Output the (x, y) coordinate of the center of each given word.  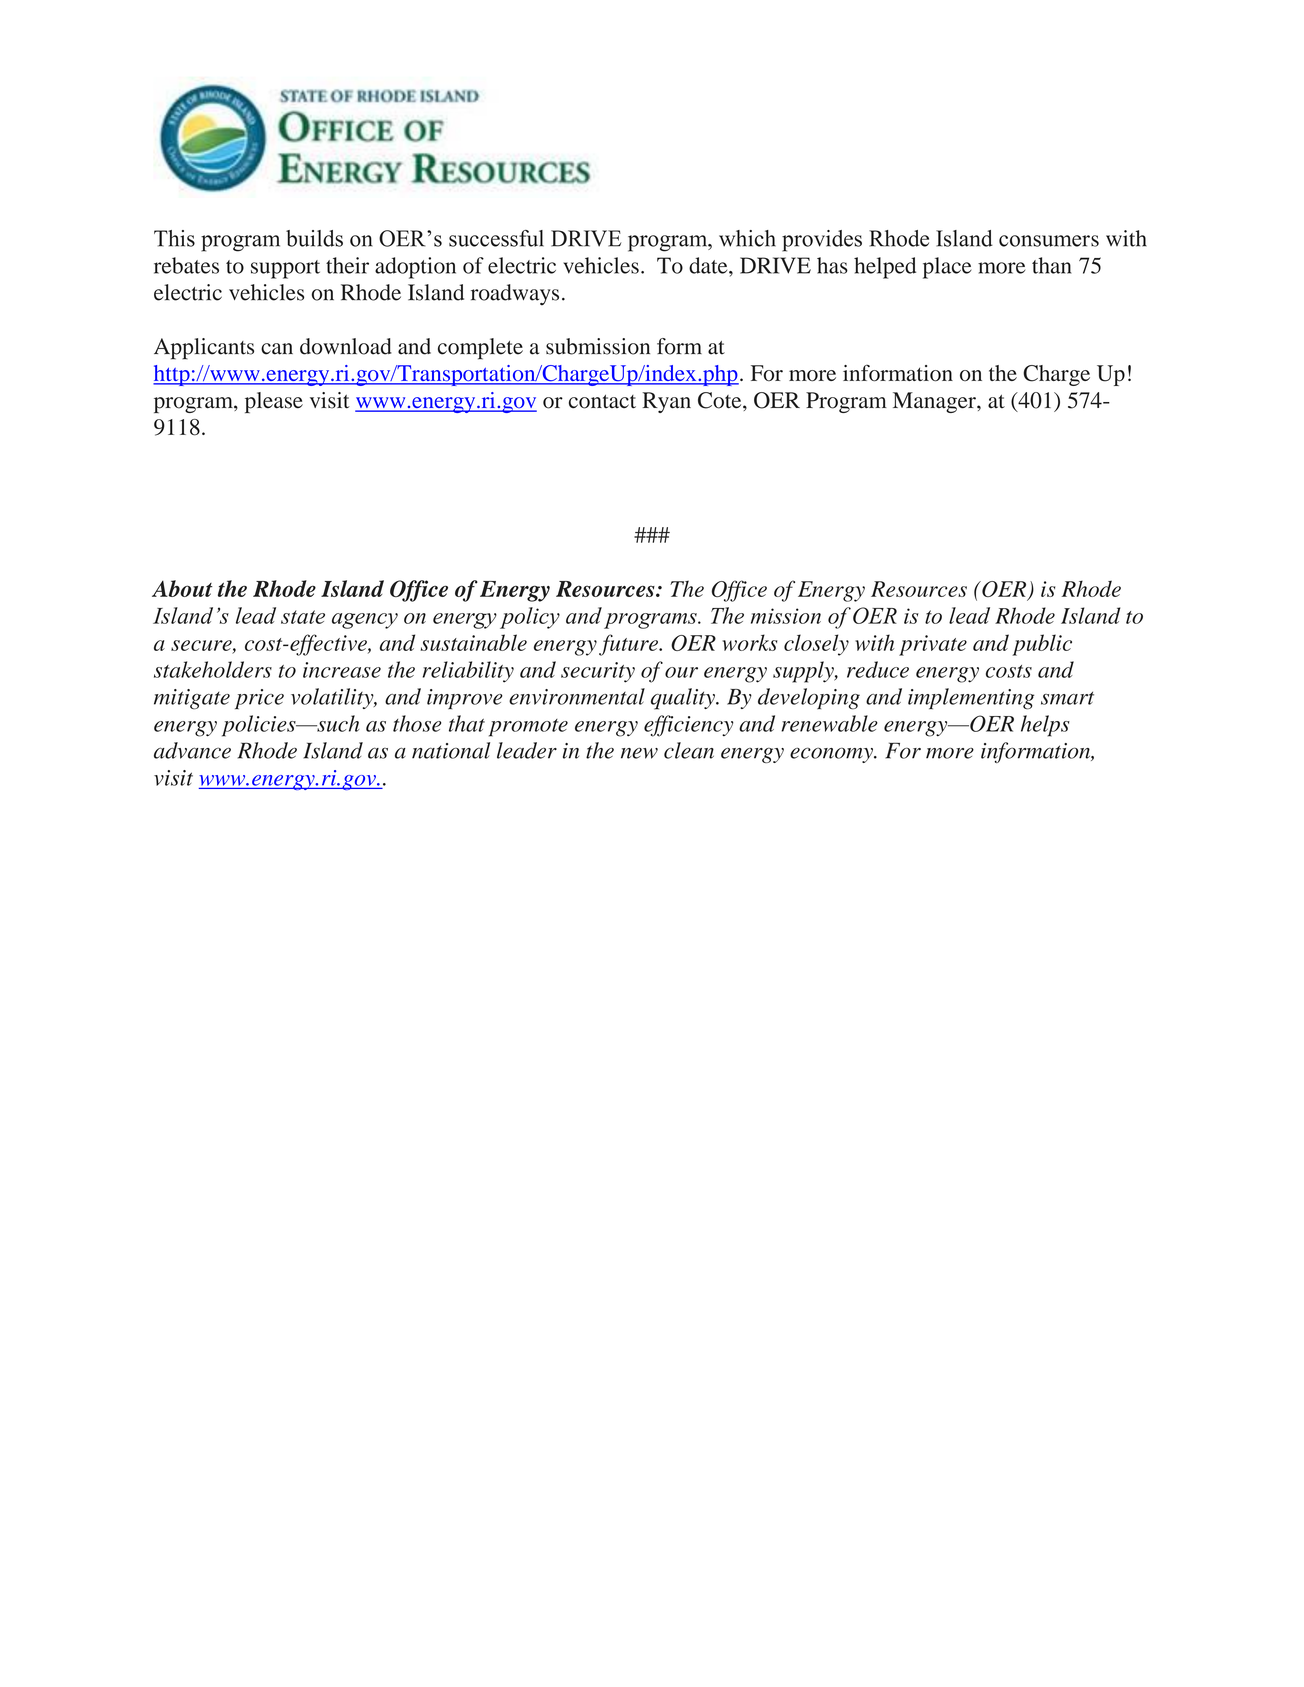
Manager (935, 402)
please (274, 402)
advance (192, 750)
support (285, 269)
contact (602, 402)
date (709, 265)
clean (689, 750)
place (947, 268)
